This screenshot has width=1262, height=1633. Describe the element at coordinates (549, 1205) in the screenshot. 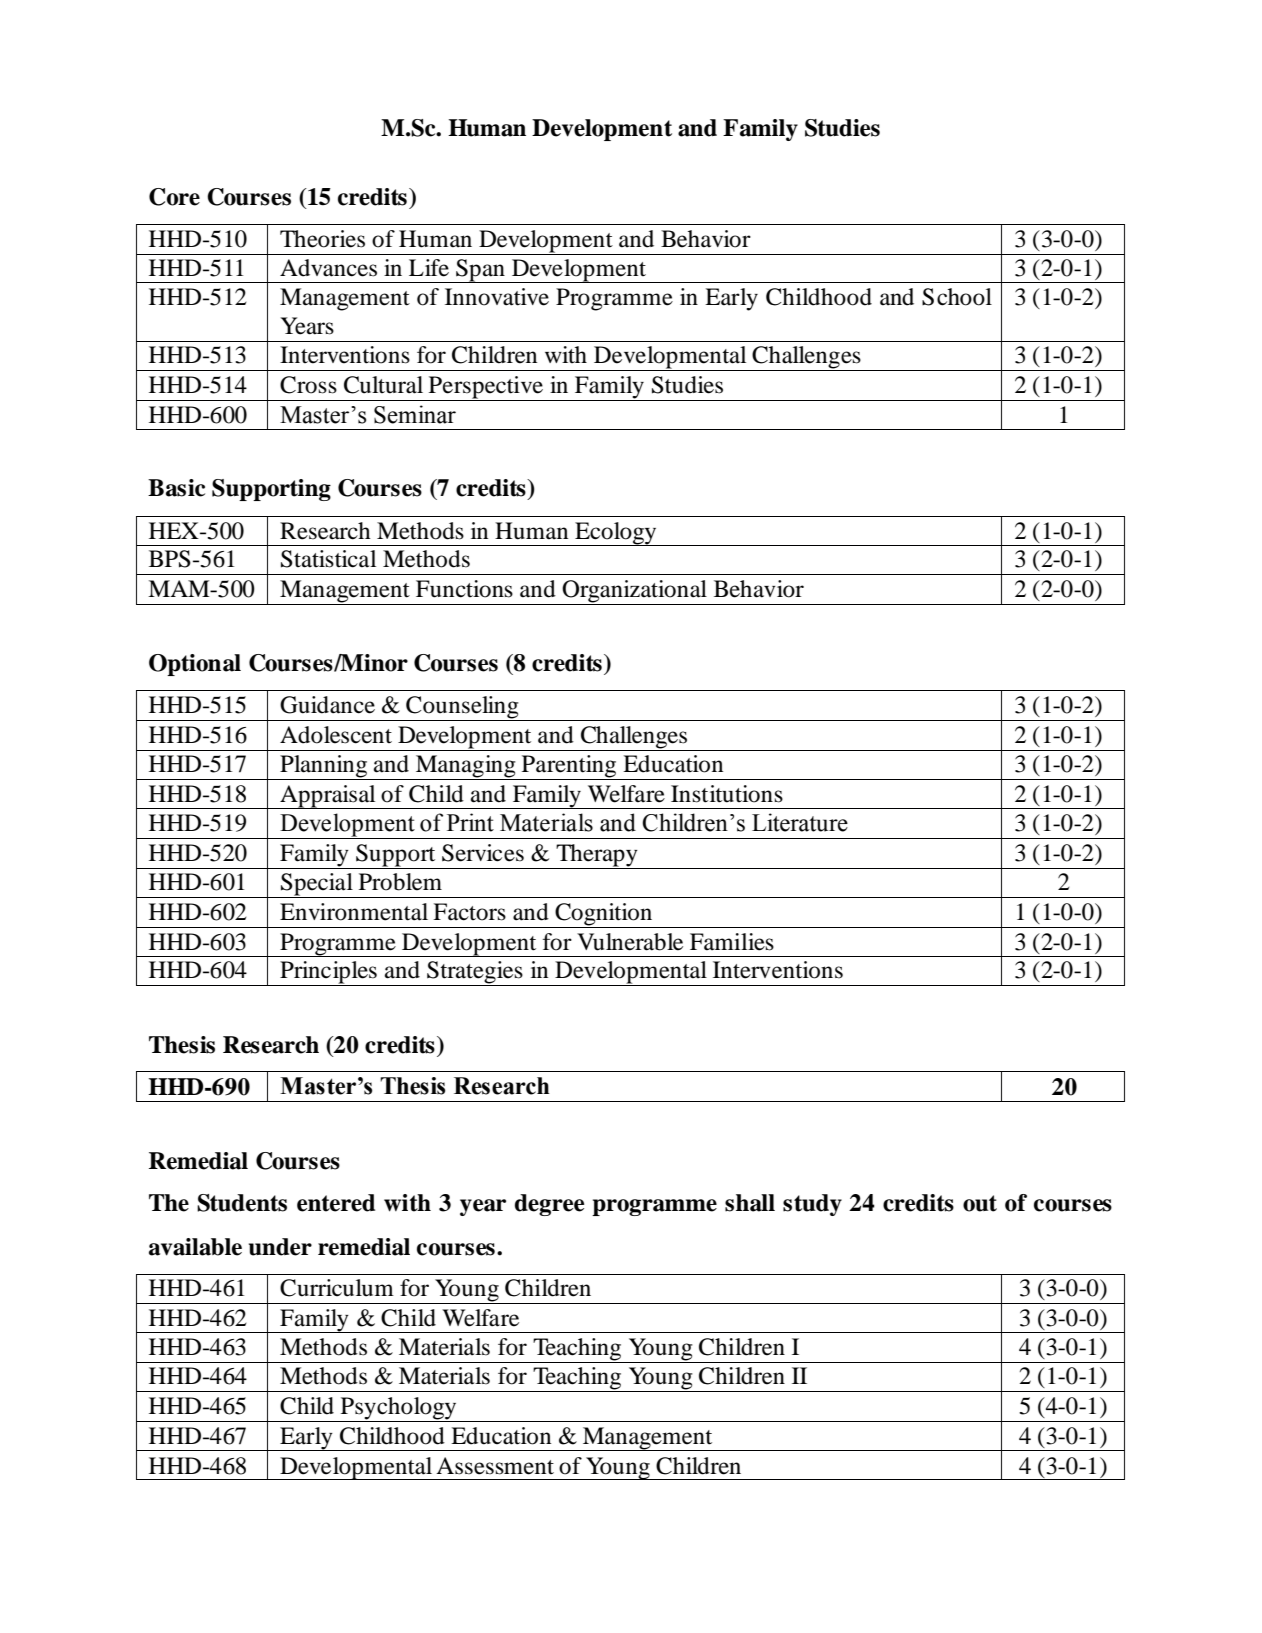

I see `degree` at that location.
